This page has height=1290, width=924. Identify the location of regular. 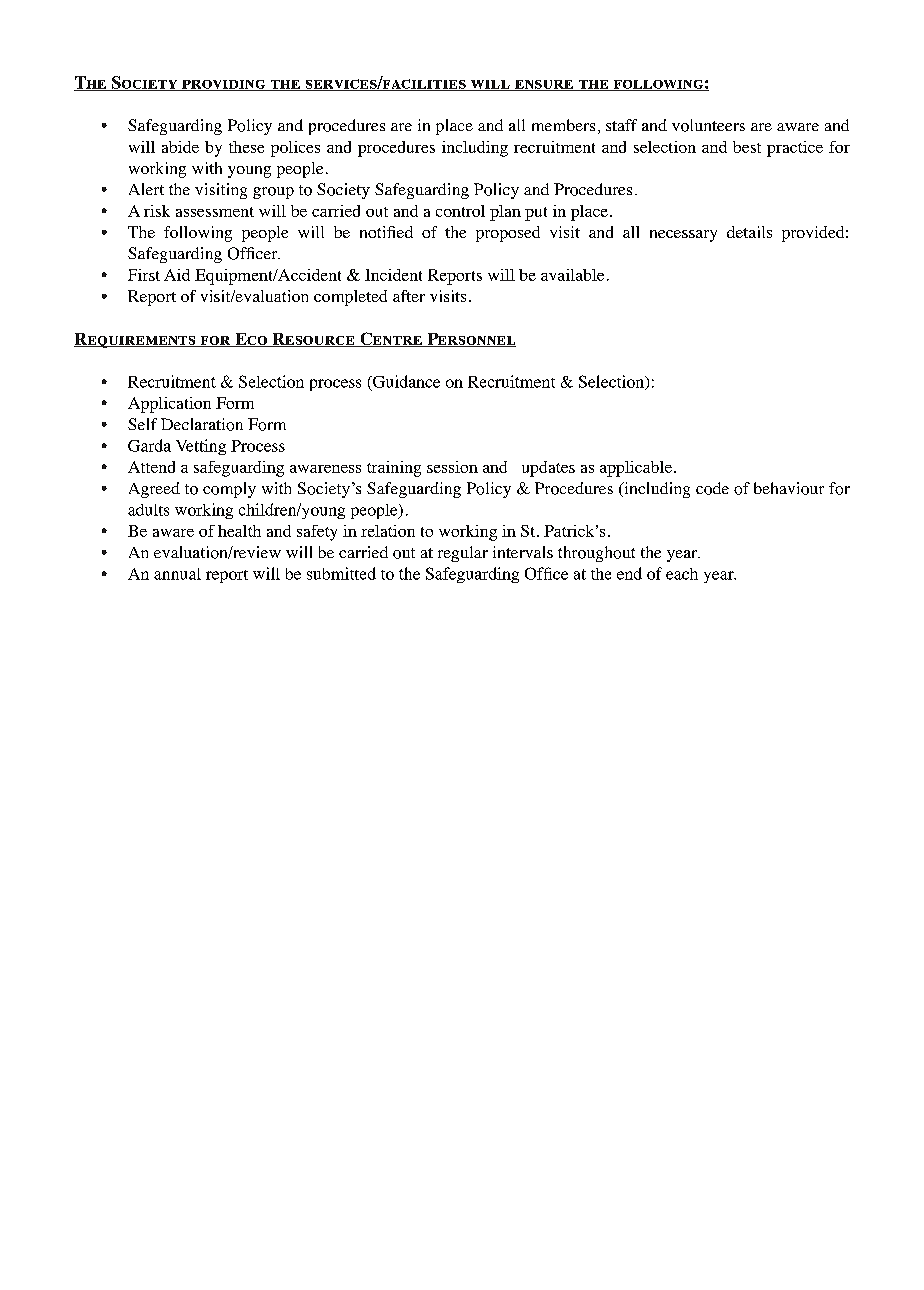
(463, 554).
